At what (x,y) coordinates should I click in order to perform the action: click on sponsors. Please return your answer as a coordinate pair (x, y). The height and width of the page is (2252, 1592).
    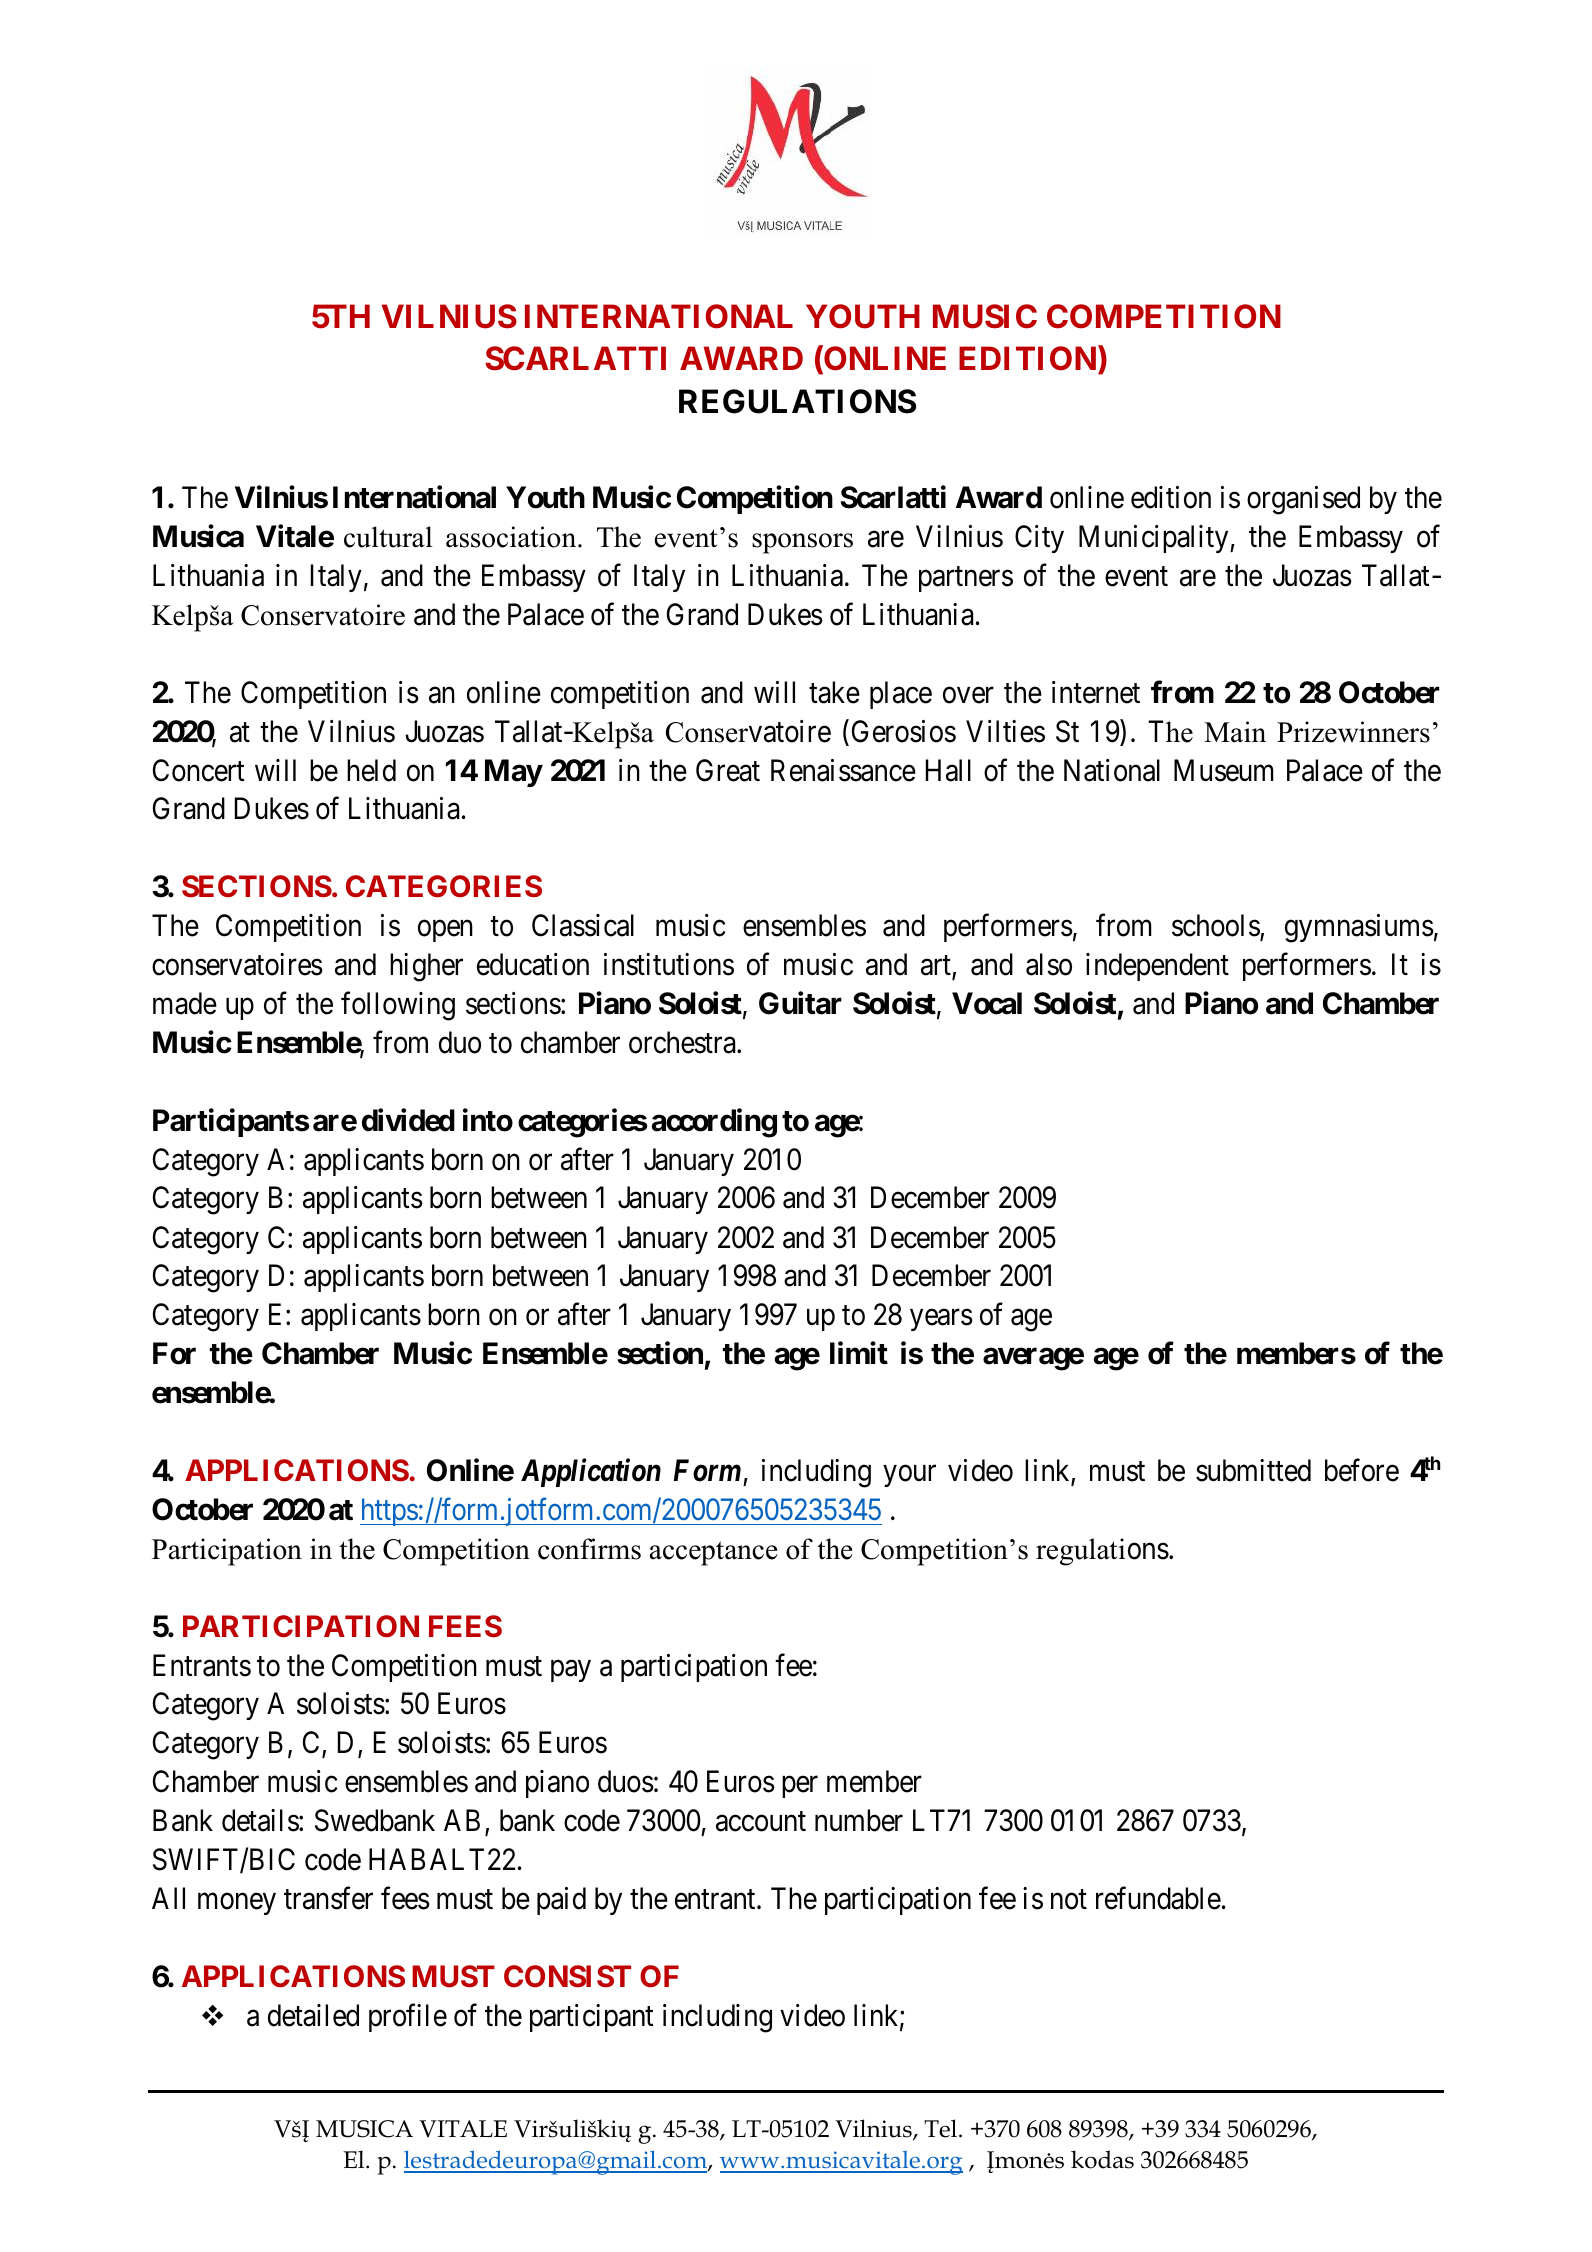
    Looking at the image, I should click on (802, 543).
